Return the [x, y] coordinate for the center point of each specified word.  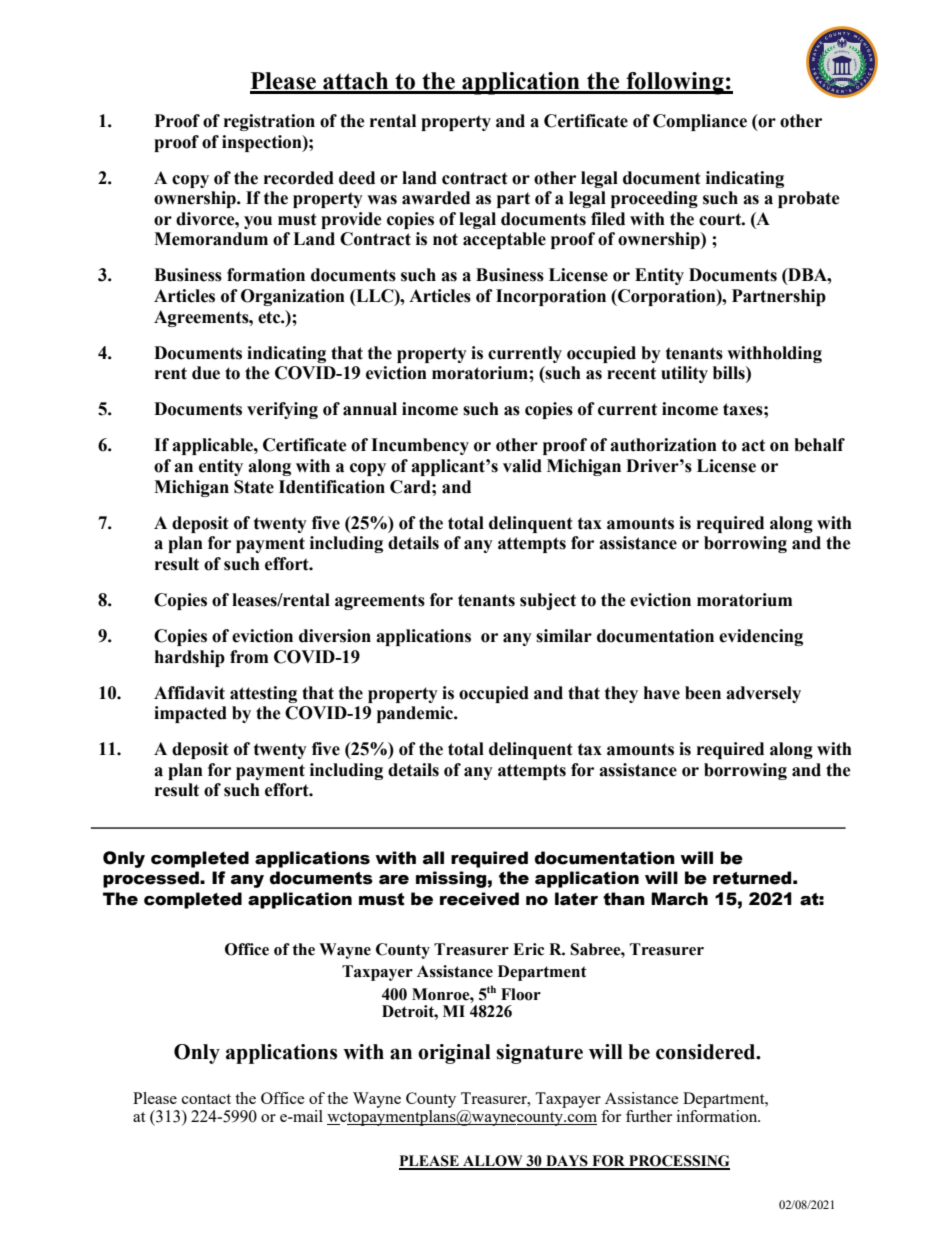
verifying [282, 410]
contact [206, 1099]
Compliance [700, 122]
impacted [190, 714]
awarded [436, 198]
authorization [663, 445]
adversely [763, 694]
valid [522, 466]
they [621, 694]
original [454, 1054]
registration [269, 122]
